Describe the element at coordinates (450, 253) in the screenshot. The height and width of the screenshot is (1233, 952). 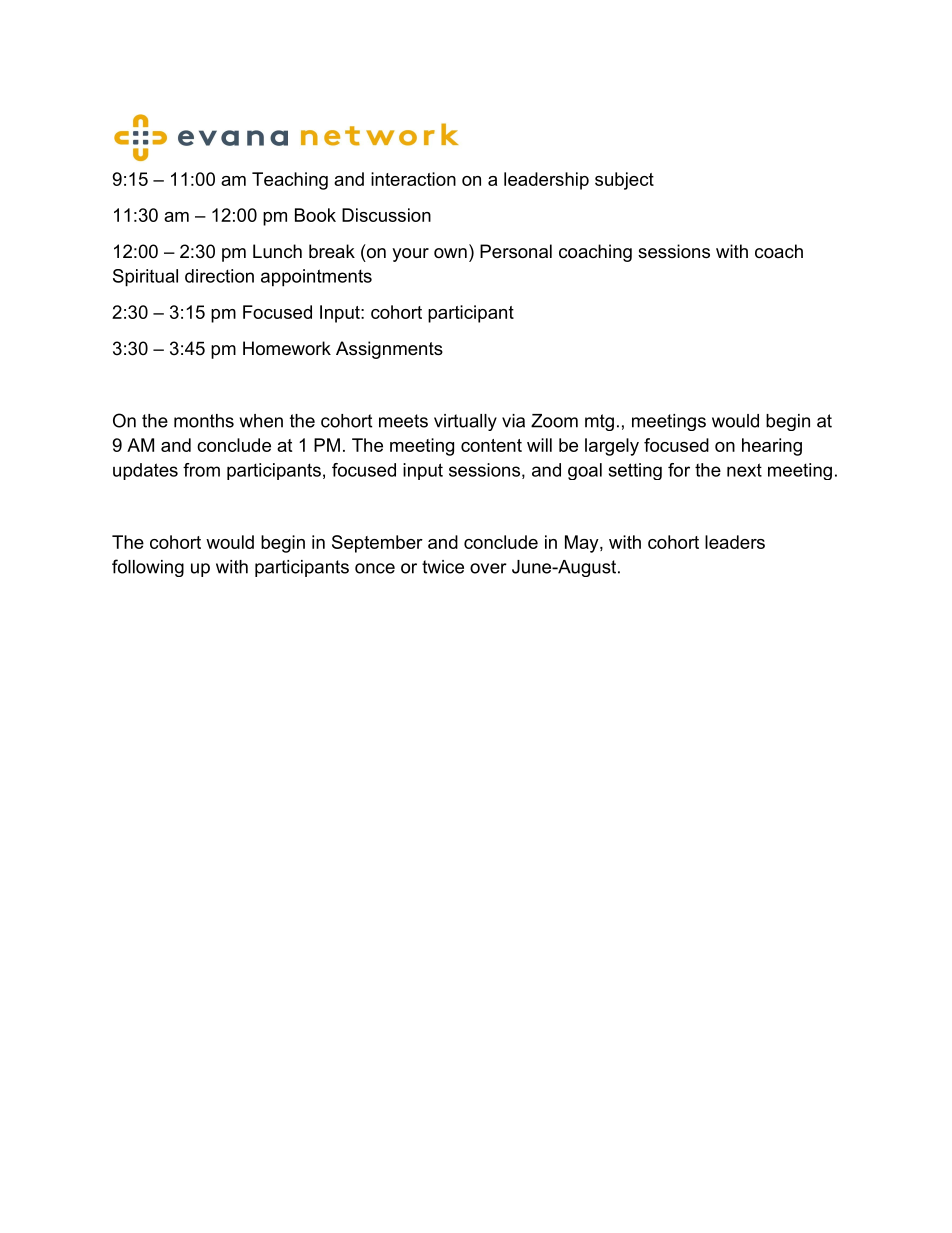
I see `own` at that location.
